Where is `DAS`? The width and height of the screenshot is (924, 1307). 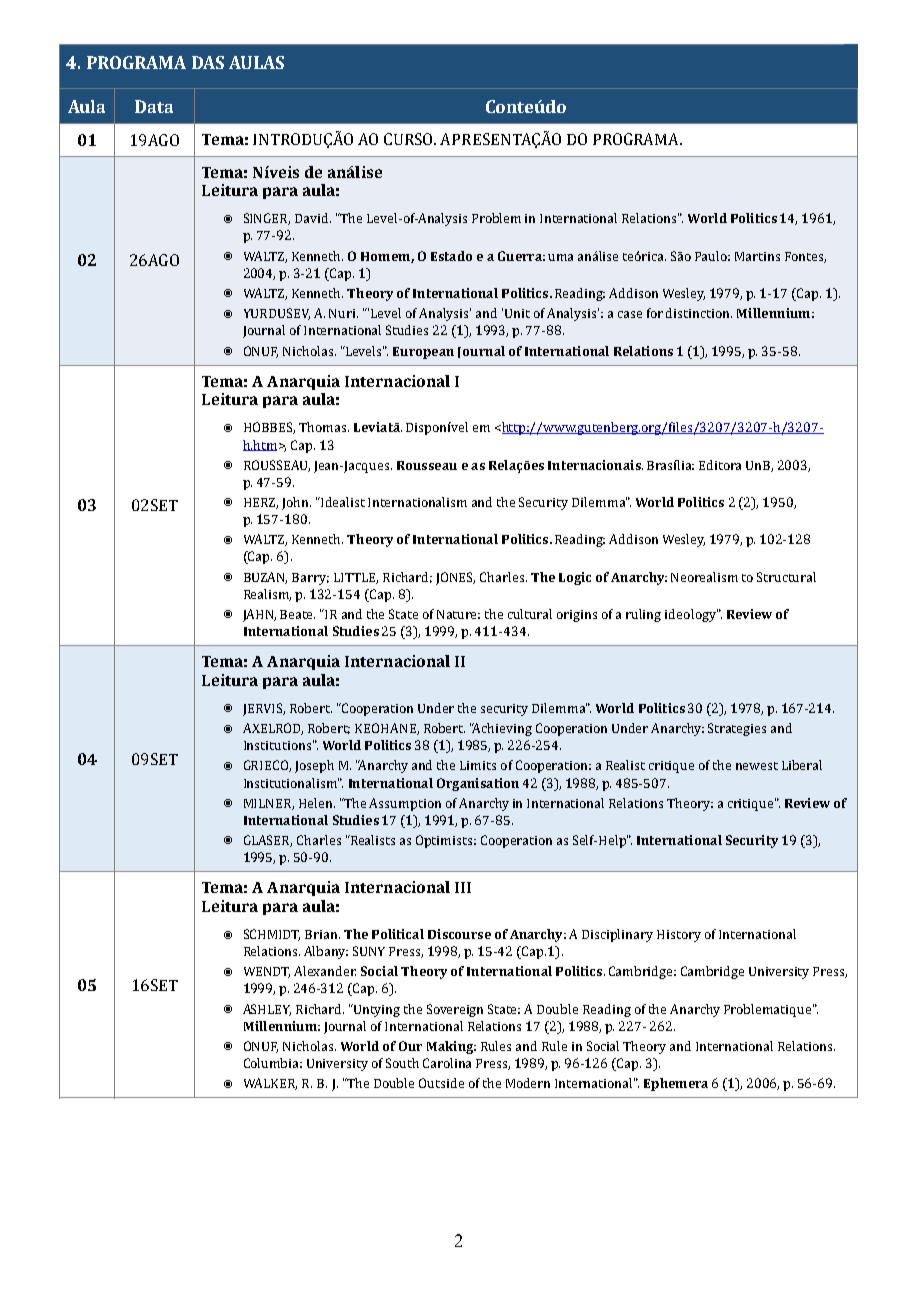 DAS is located at coordinates (208, 62).
